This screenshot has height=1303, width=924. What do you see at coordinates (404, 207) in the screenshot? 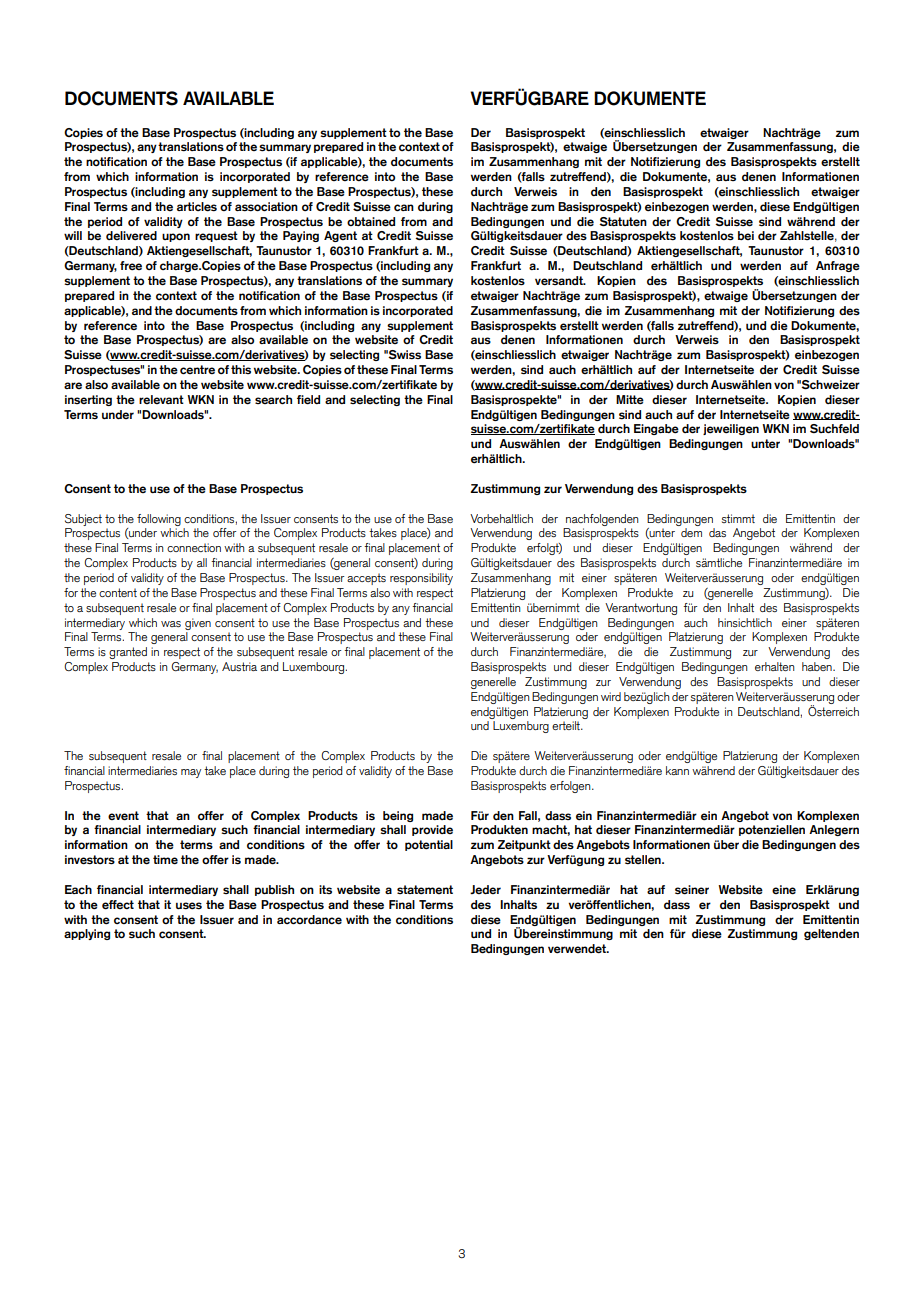
I see `can` at bounding box center [404, 207].
